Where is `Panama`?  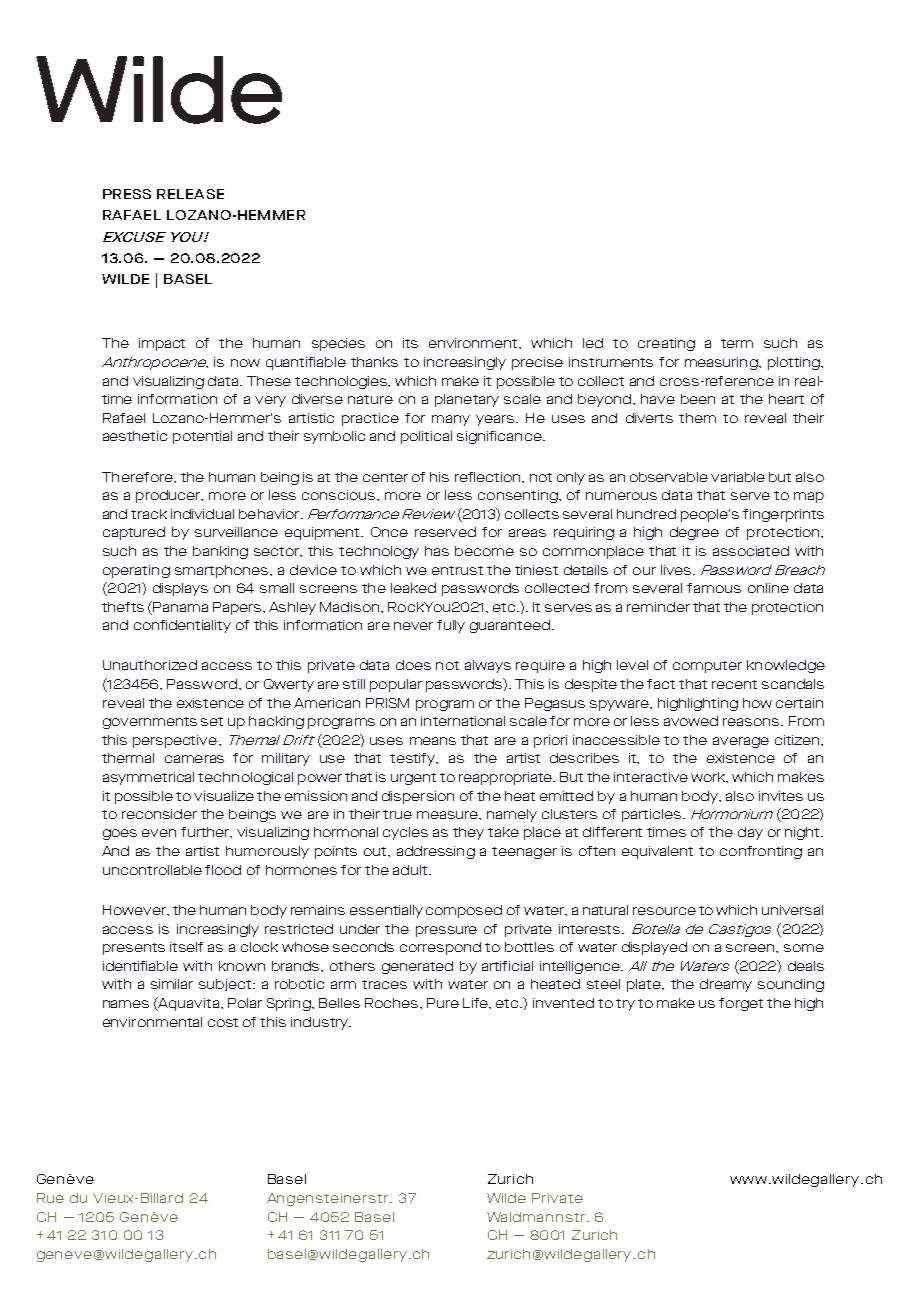 Panama is located at coordinates (180, 607).
